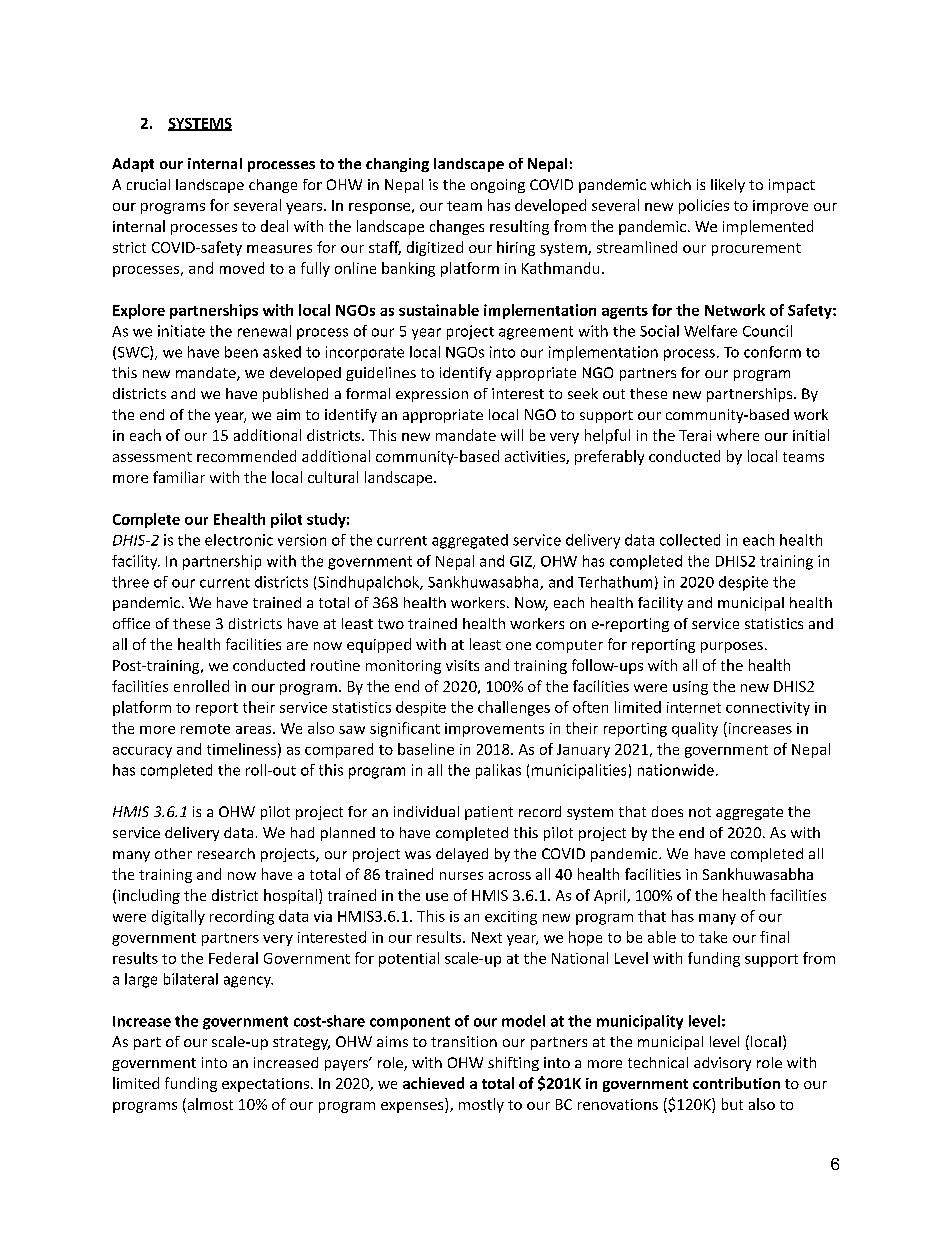 Image resolution: width=952 pixels, height=1233 pixels. Describe the element at coordinates (209, 1105) in the screenshot. I see `almost` at that location.
